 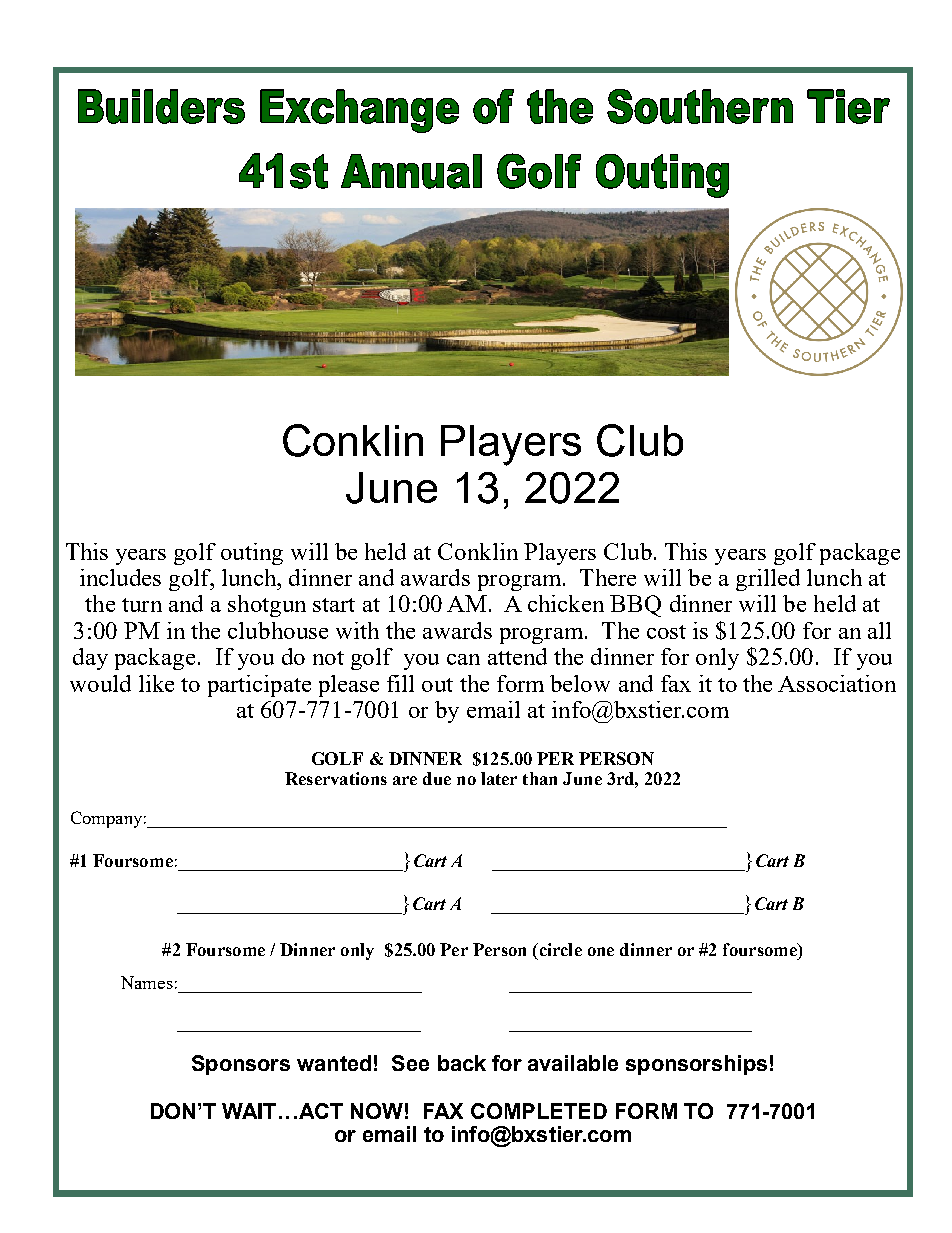 I want to click on wanted, so click(x=334, y=1063).
